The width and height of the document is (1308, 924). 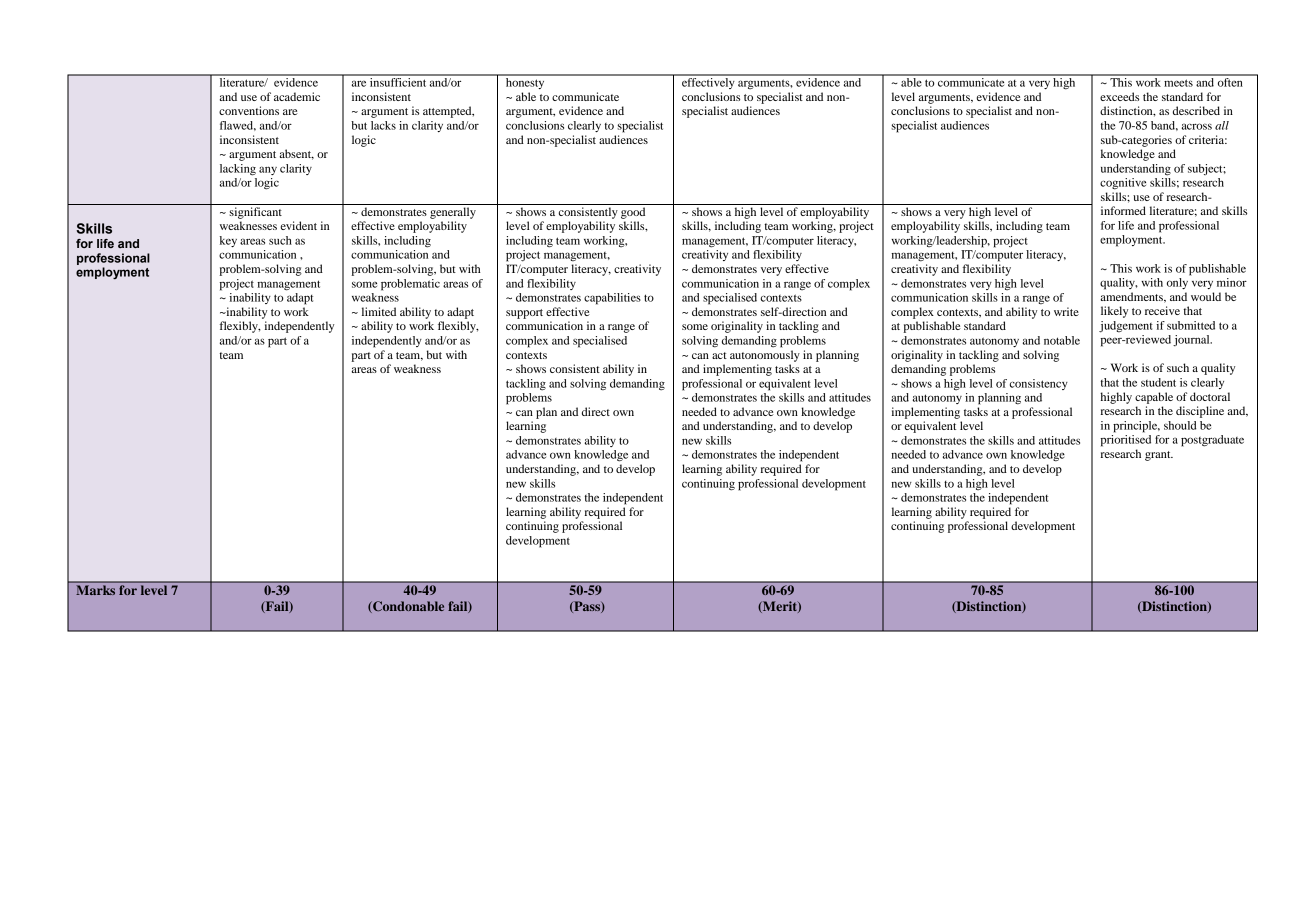 I want to click on limited, so click(x=379, y=311).
